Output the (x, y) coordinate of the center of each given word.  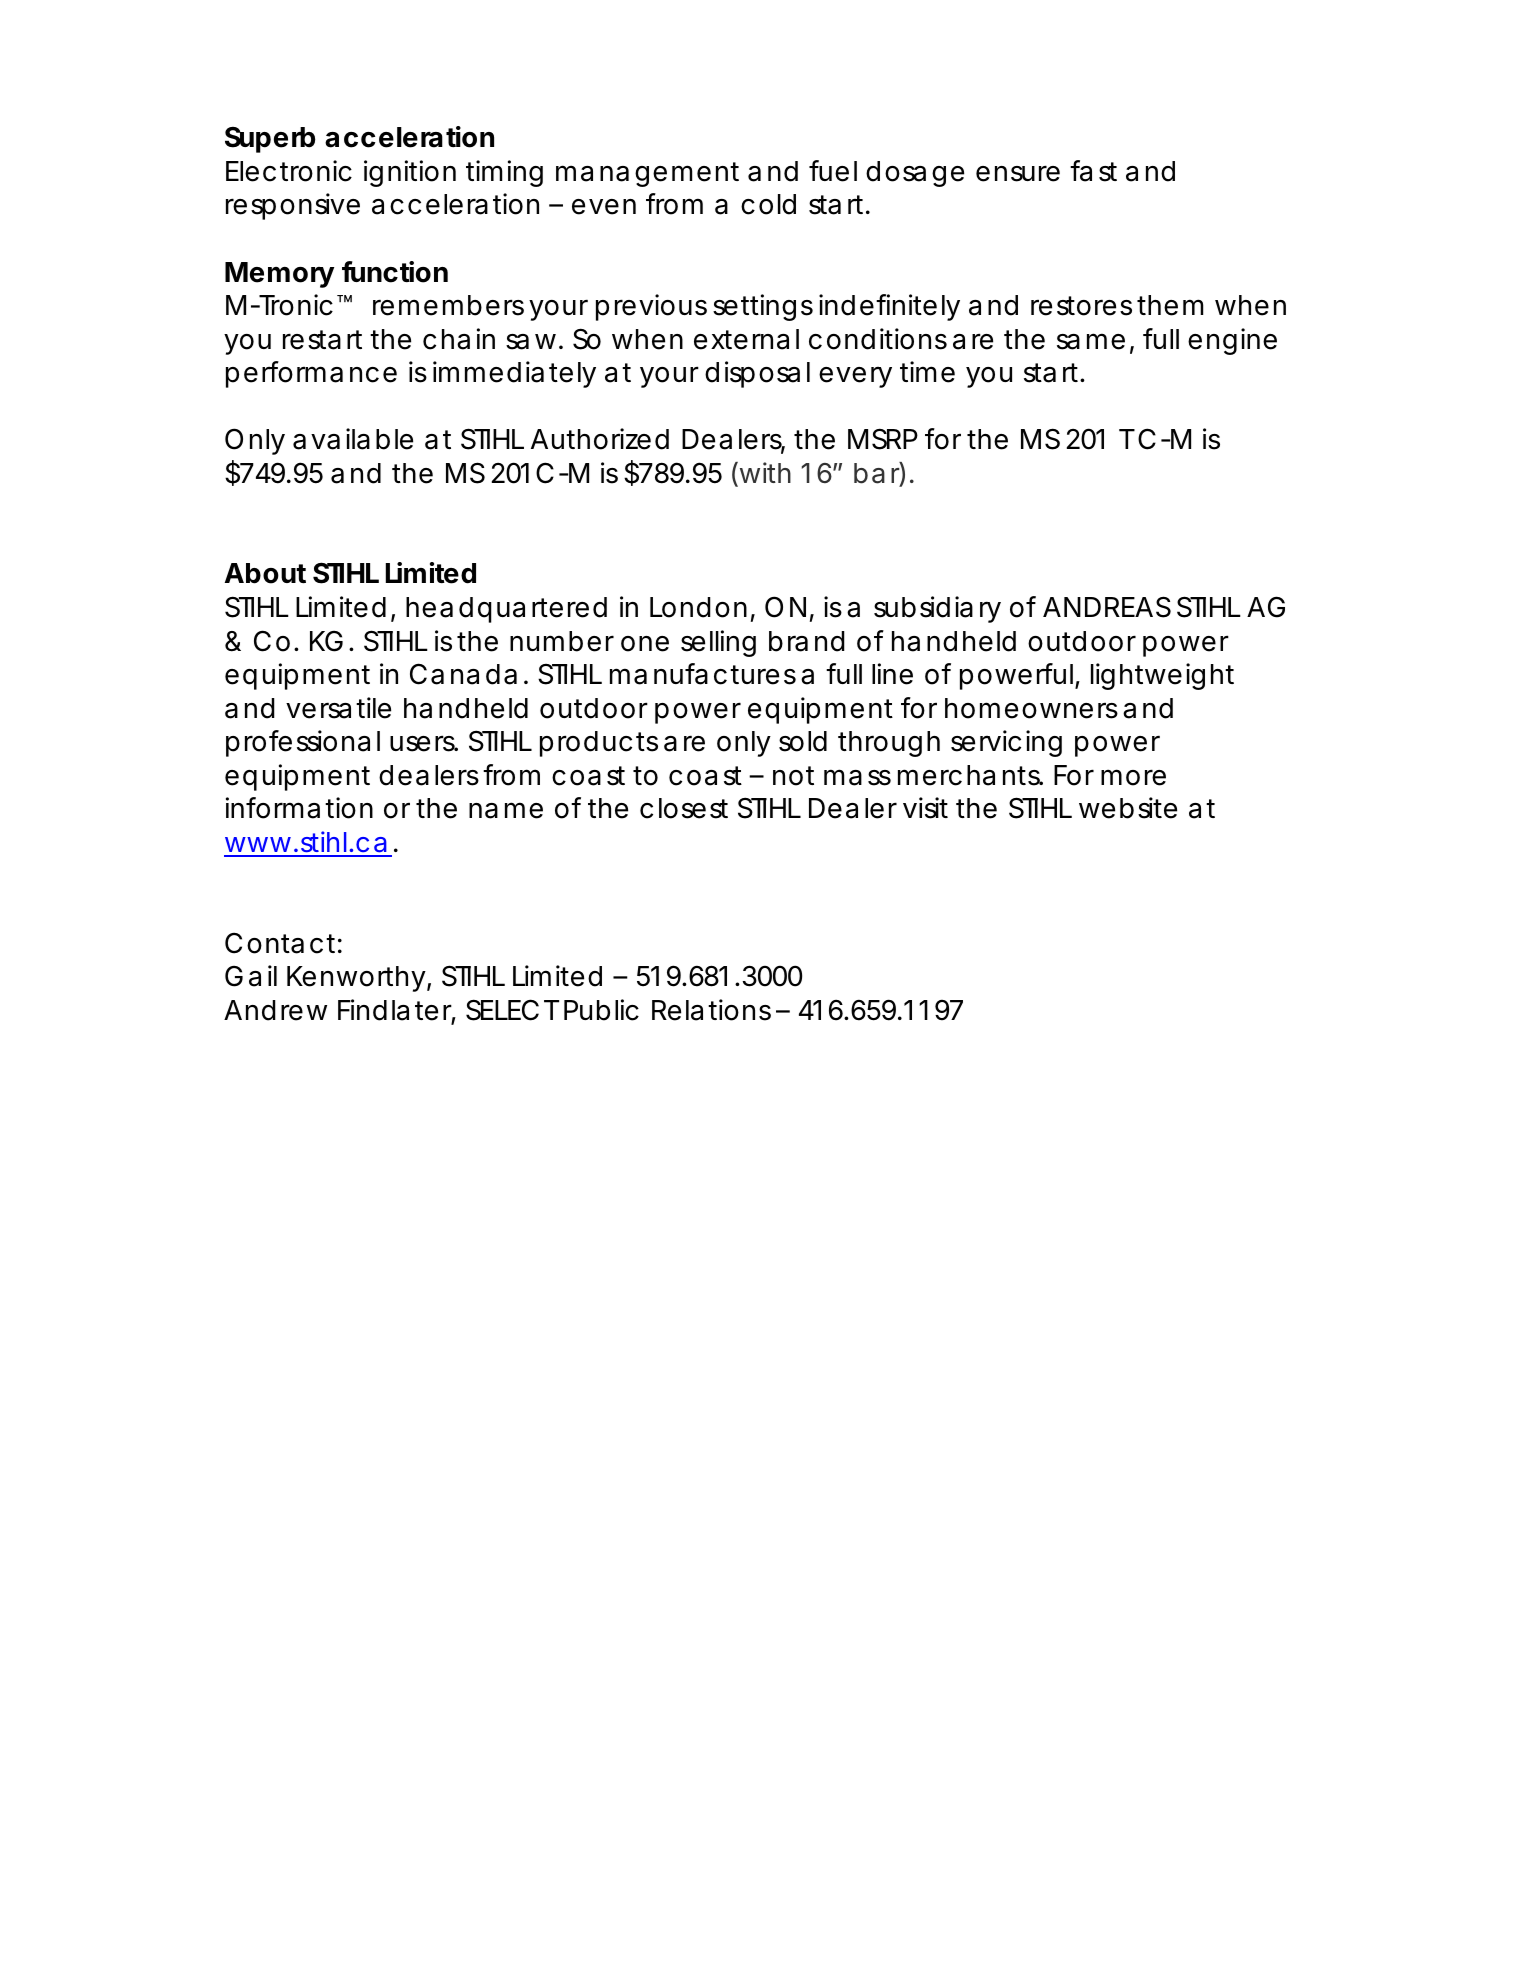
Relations (711, 1010)
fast (1093, 171)
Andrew (275, 1010)
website (1128, 808)
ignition (410, 173)
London (698, 607)
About (265, 573)
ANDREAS (1107, 607)
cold (768, 204)
